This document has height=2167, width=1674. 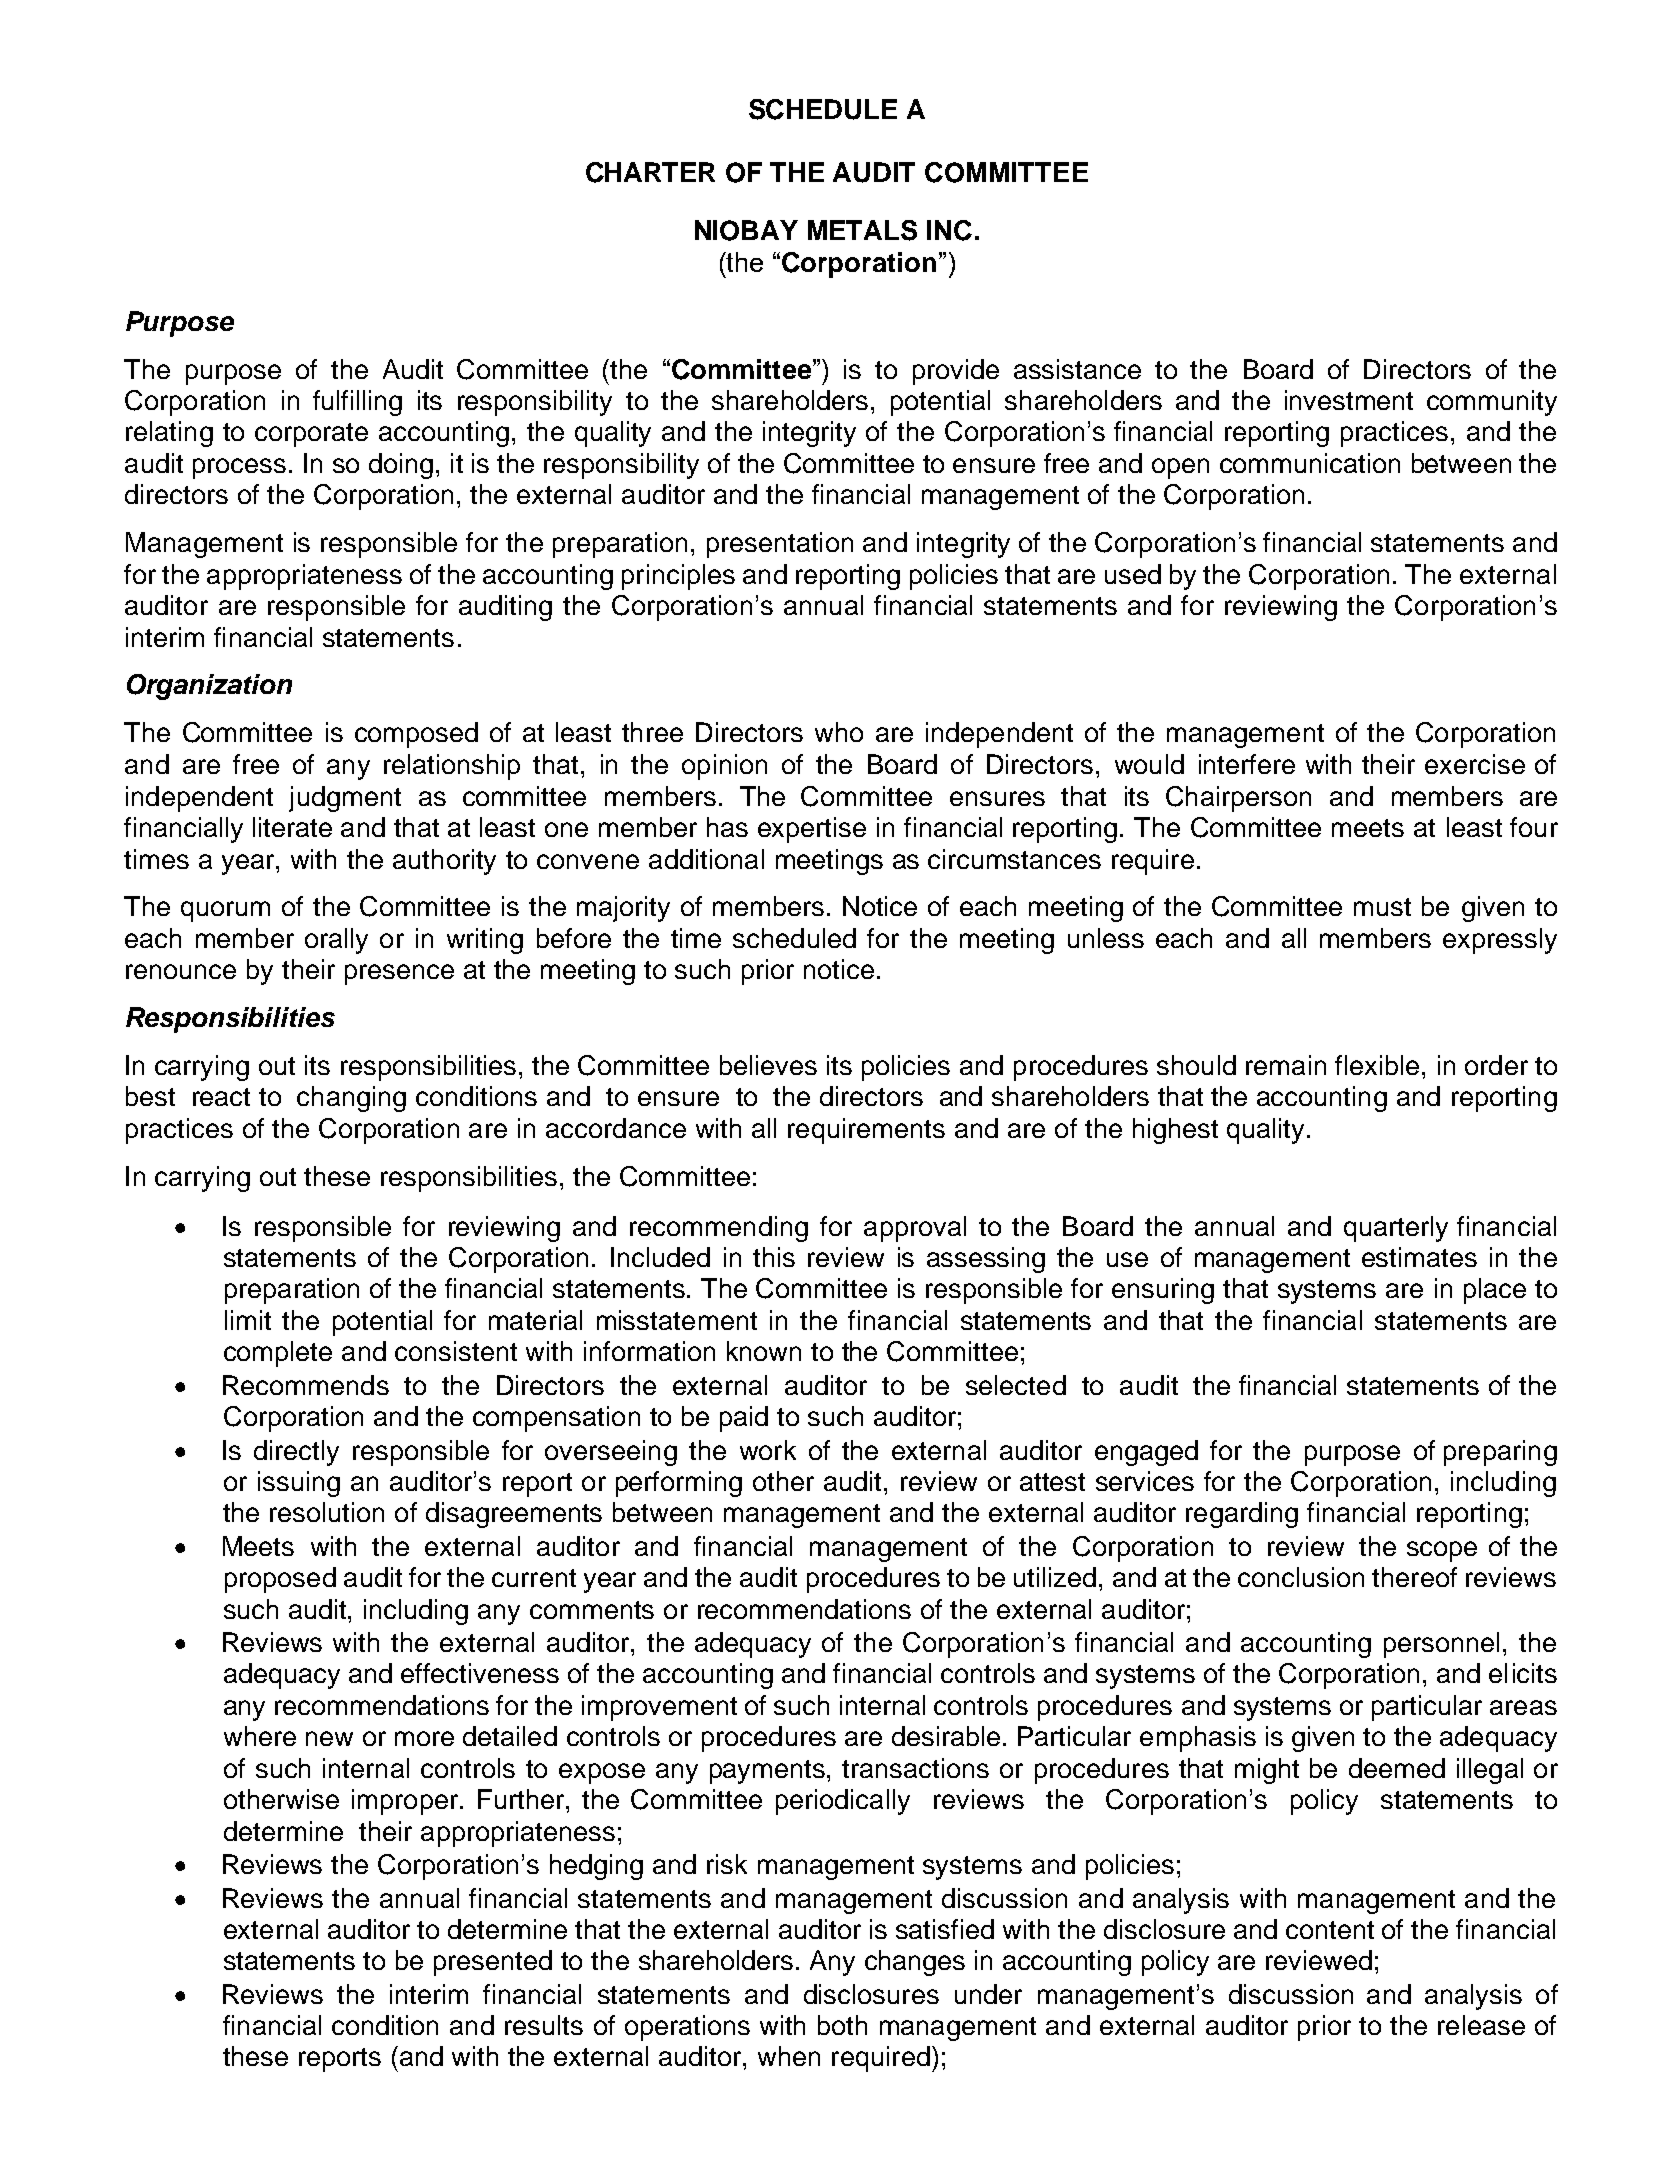 I want to click on proposed, so click(x=280, y=1580).
